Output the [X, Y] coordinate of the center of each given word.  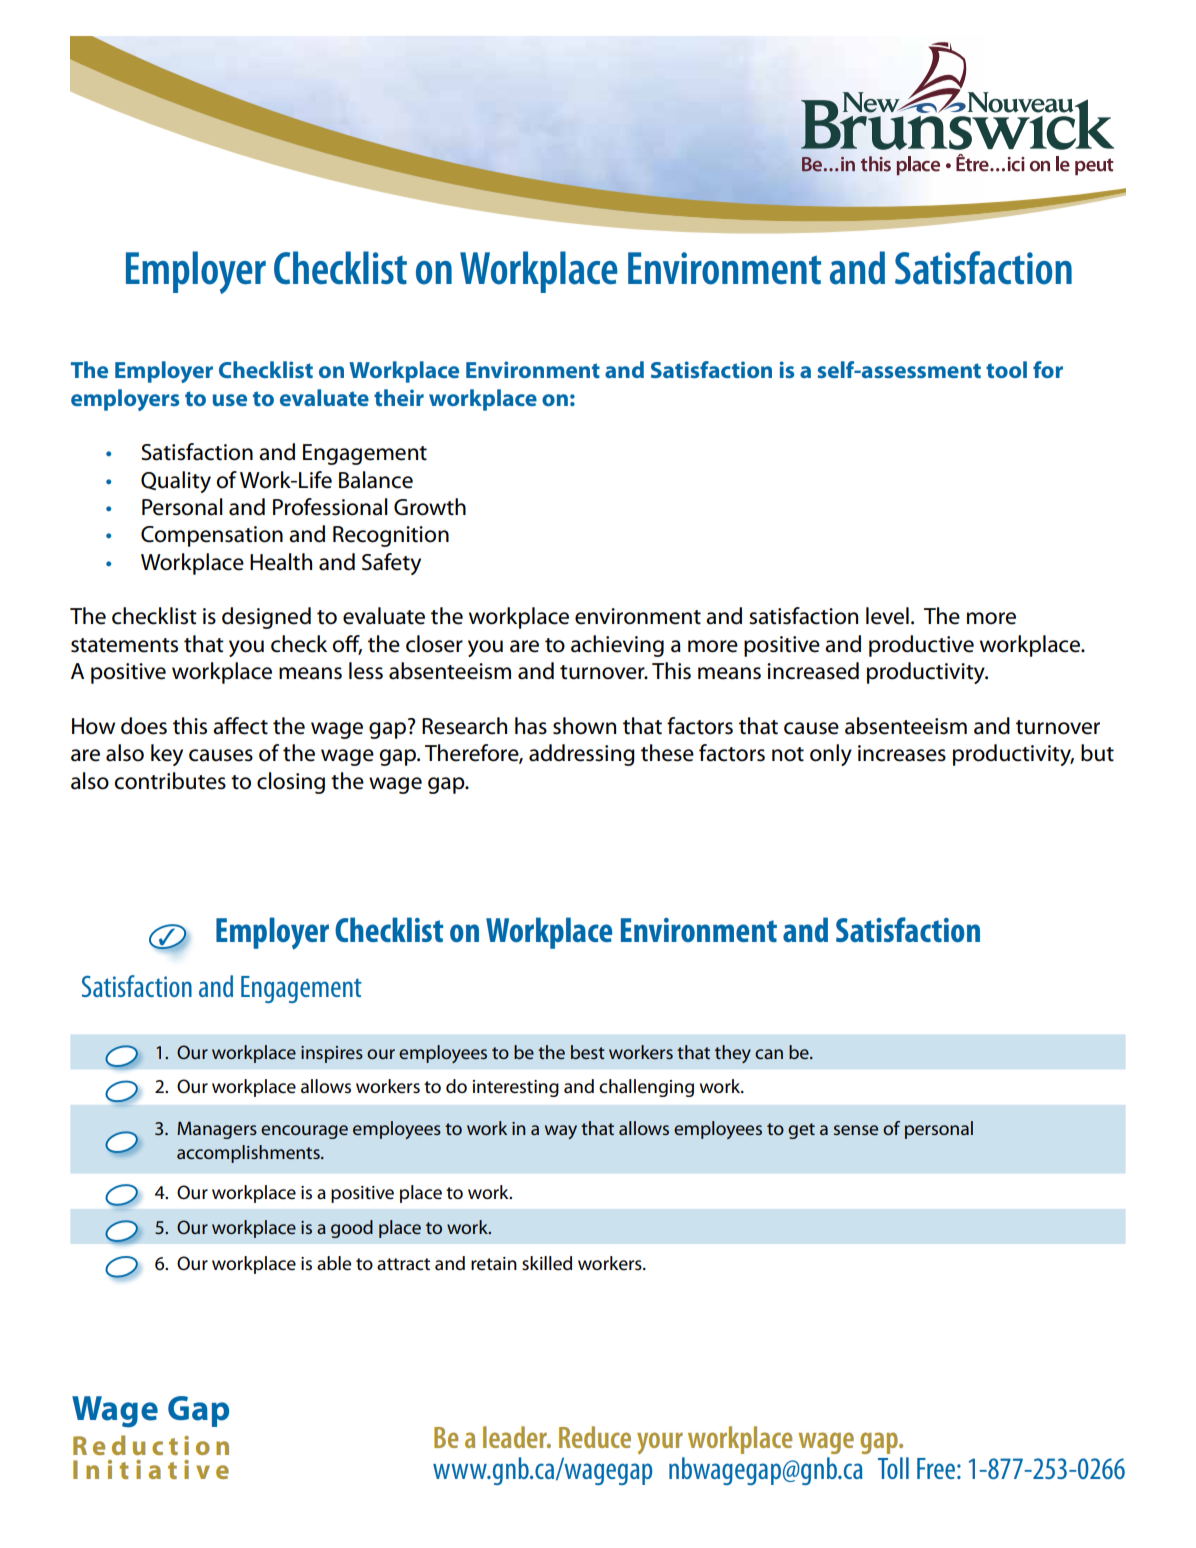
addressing [582, 755]
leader [516, 1437]
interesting [516, 1088]
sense [856, 1130]
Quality [176, 482]
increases [902, 753]
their [399, 397]
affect [240, 726]
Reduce [595, 1437]
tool [1006, 369]
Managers [217, 1130]
